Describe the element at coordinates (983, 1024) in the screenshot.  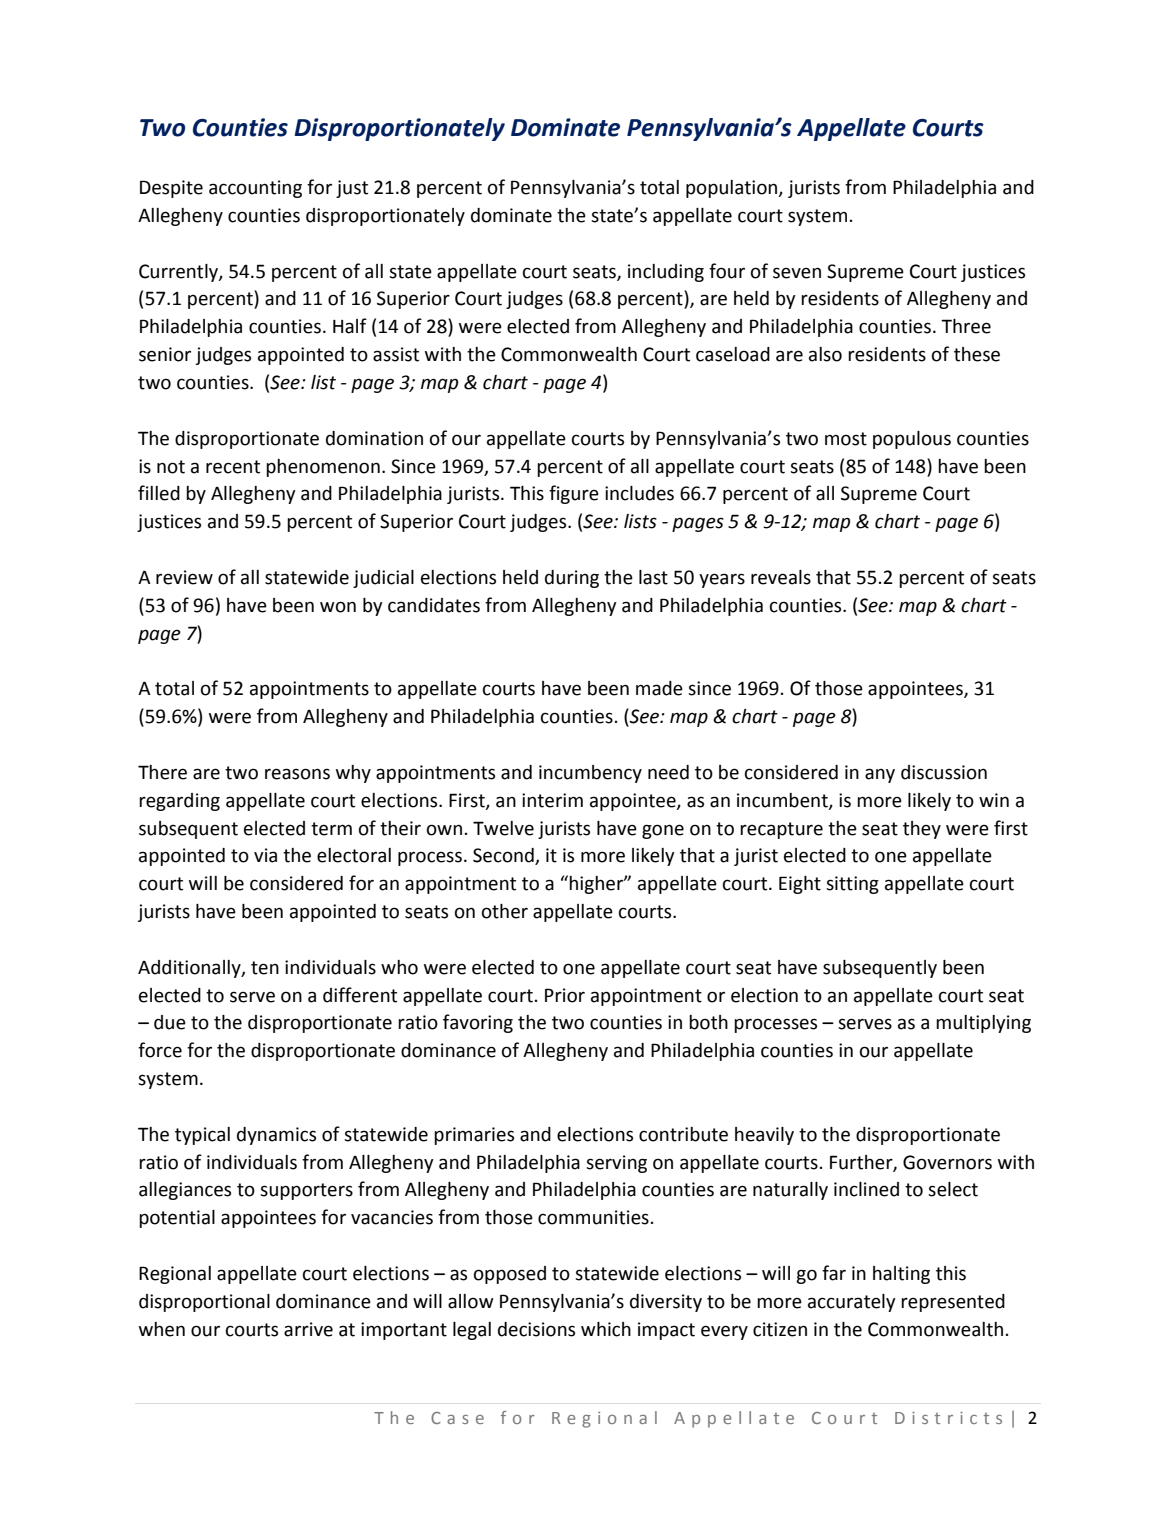
I see `multiplying` at that location.
